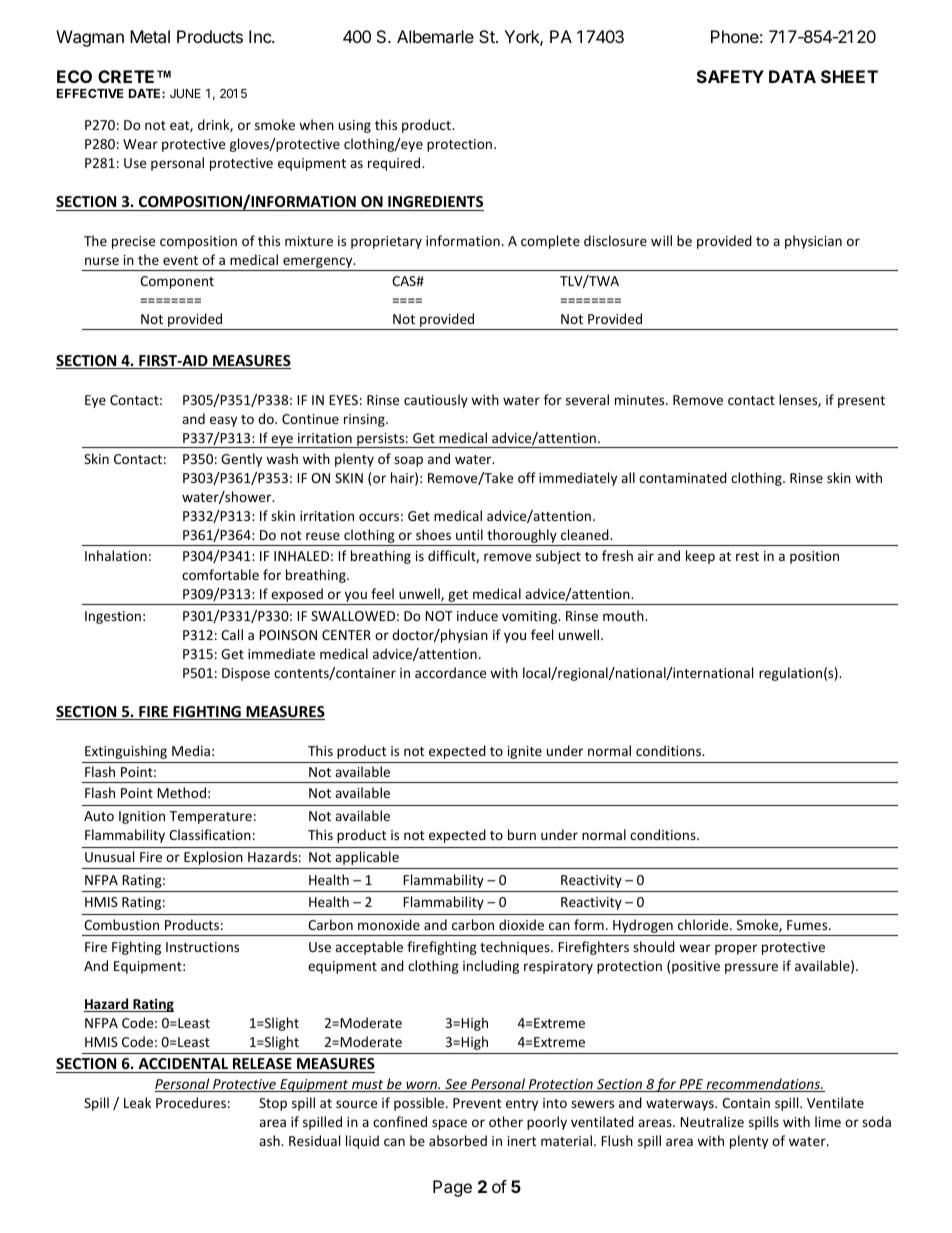 The width and height of the screenshot is (952, 1233). What do you see at coordinates (181, 792) in the screenshot?
I see `Method` at bounding box center [181, 792].
